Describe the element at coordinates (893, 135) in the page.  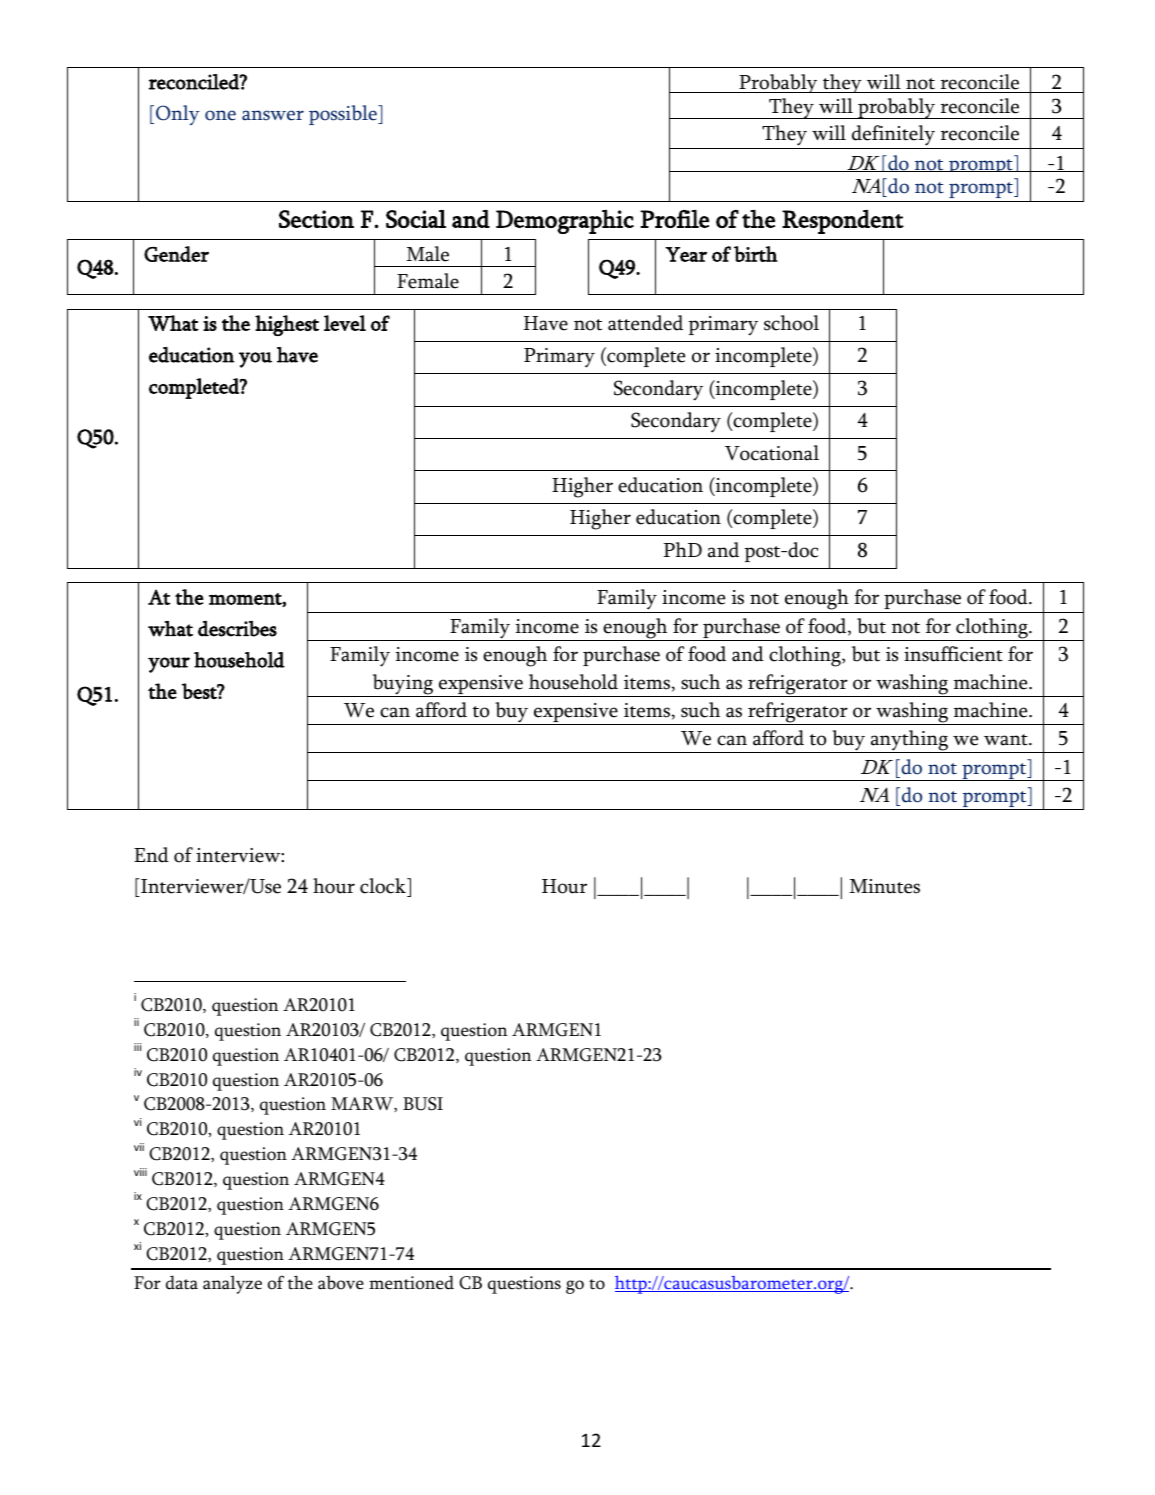
I see `definitely` at that location.
